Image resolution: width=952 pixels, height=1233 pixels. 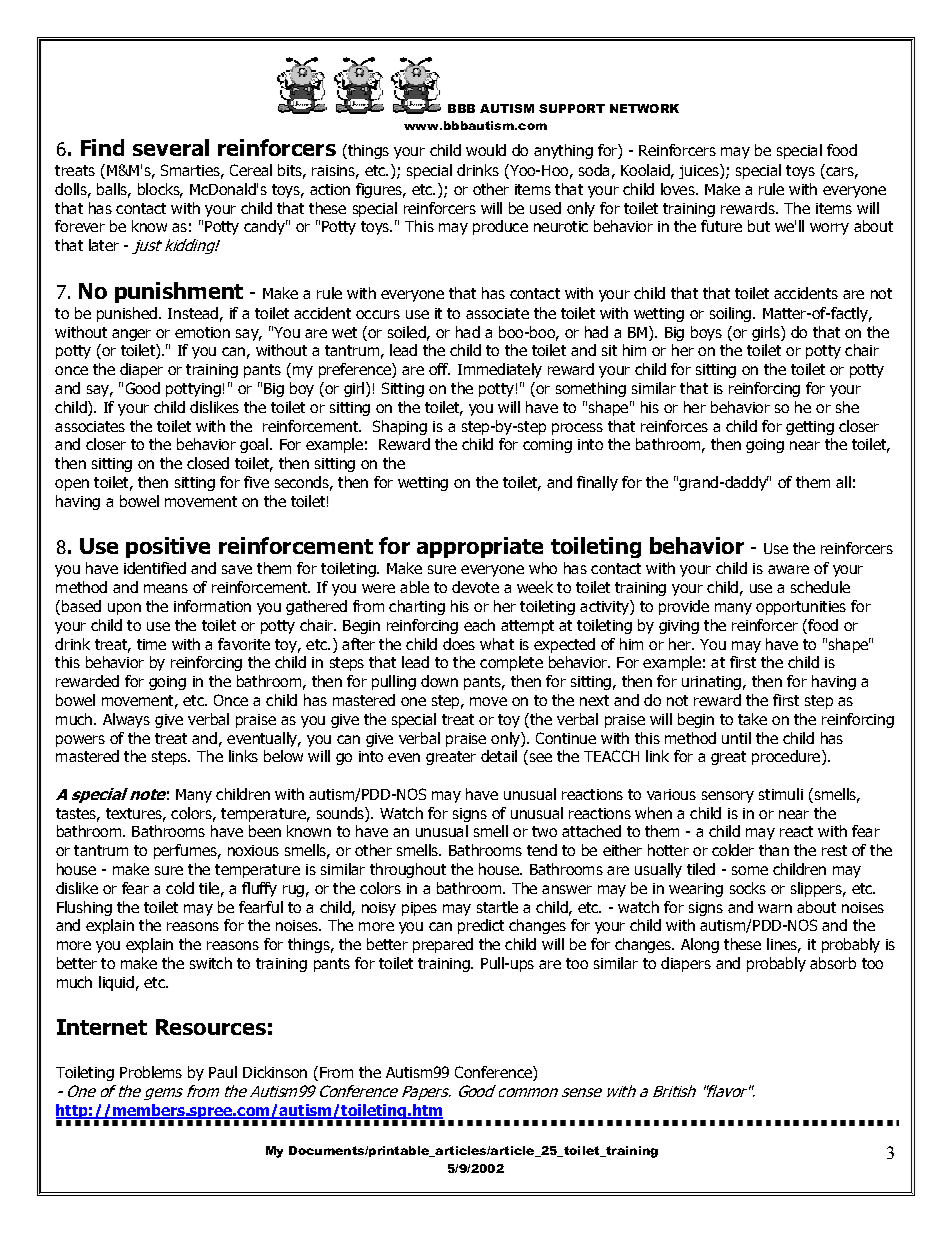 What do you see at coordinates (171, 147) in the screenshot?
I see `several` at bounding box center [171, 147].
